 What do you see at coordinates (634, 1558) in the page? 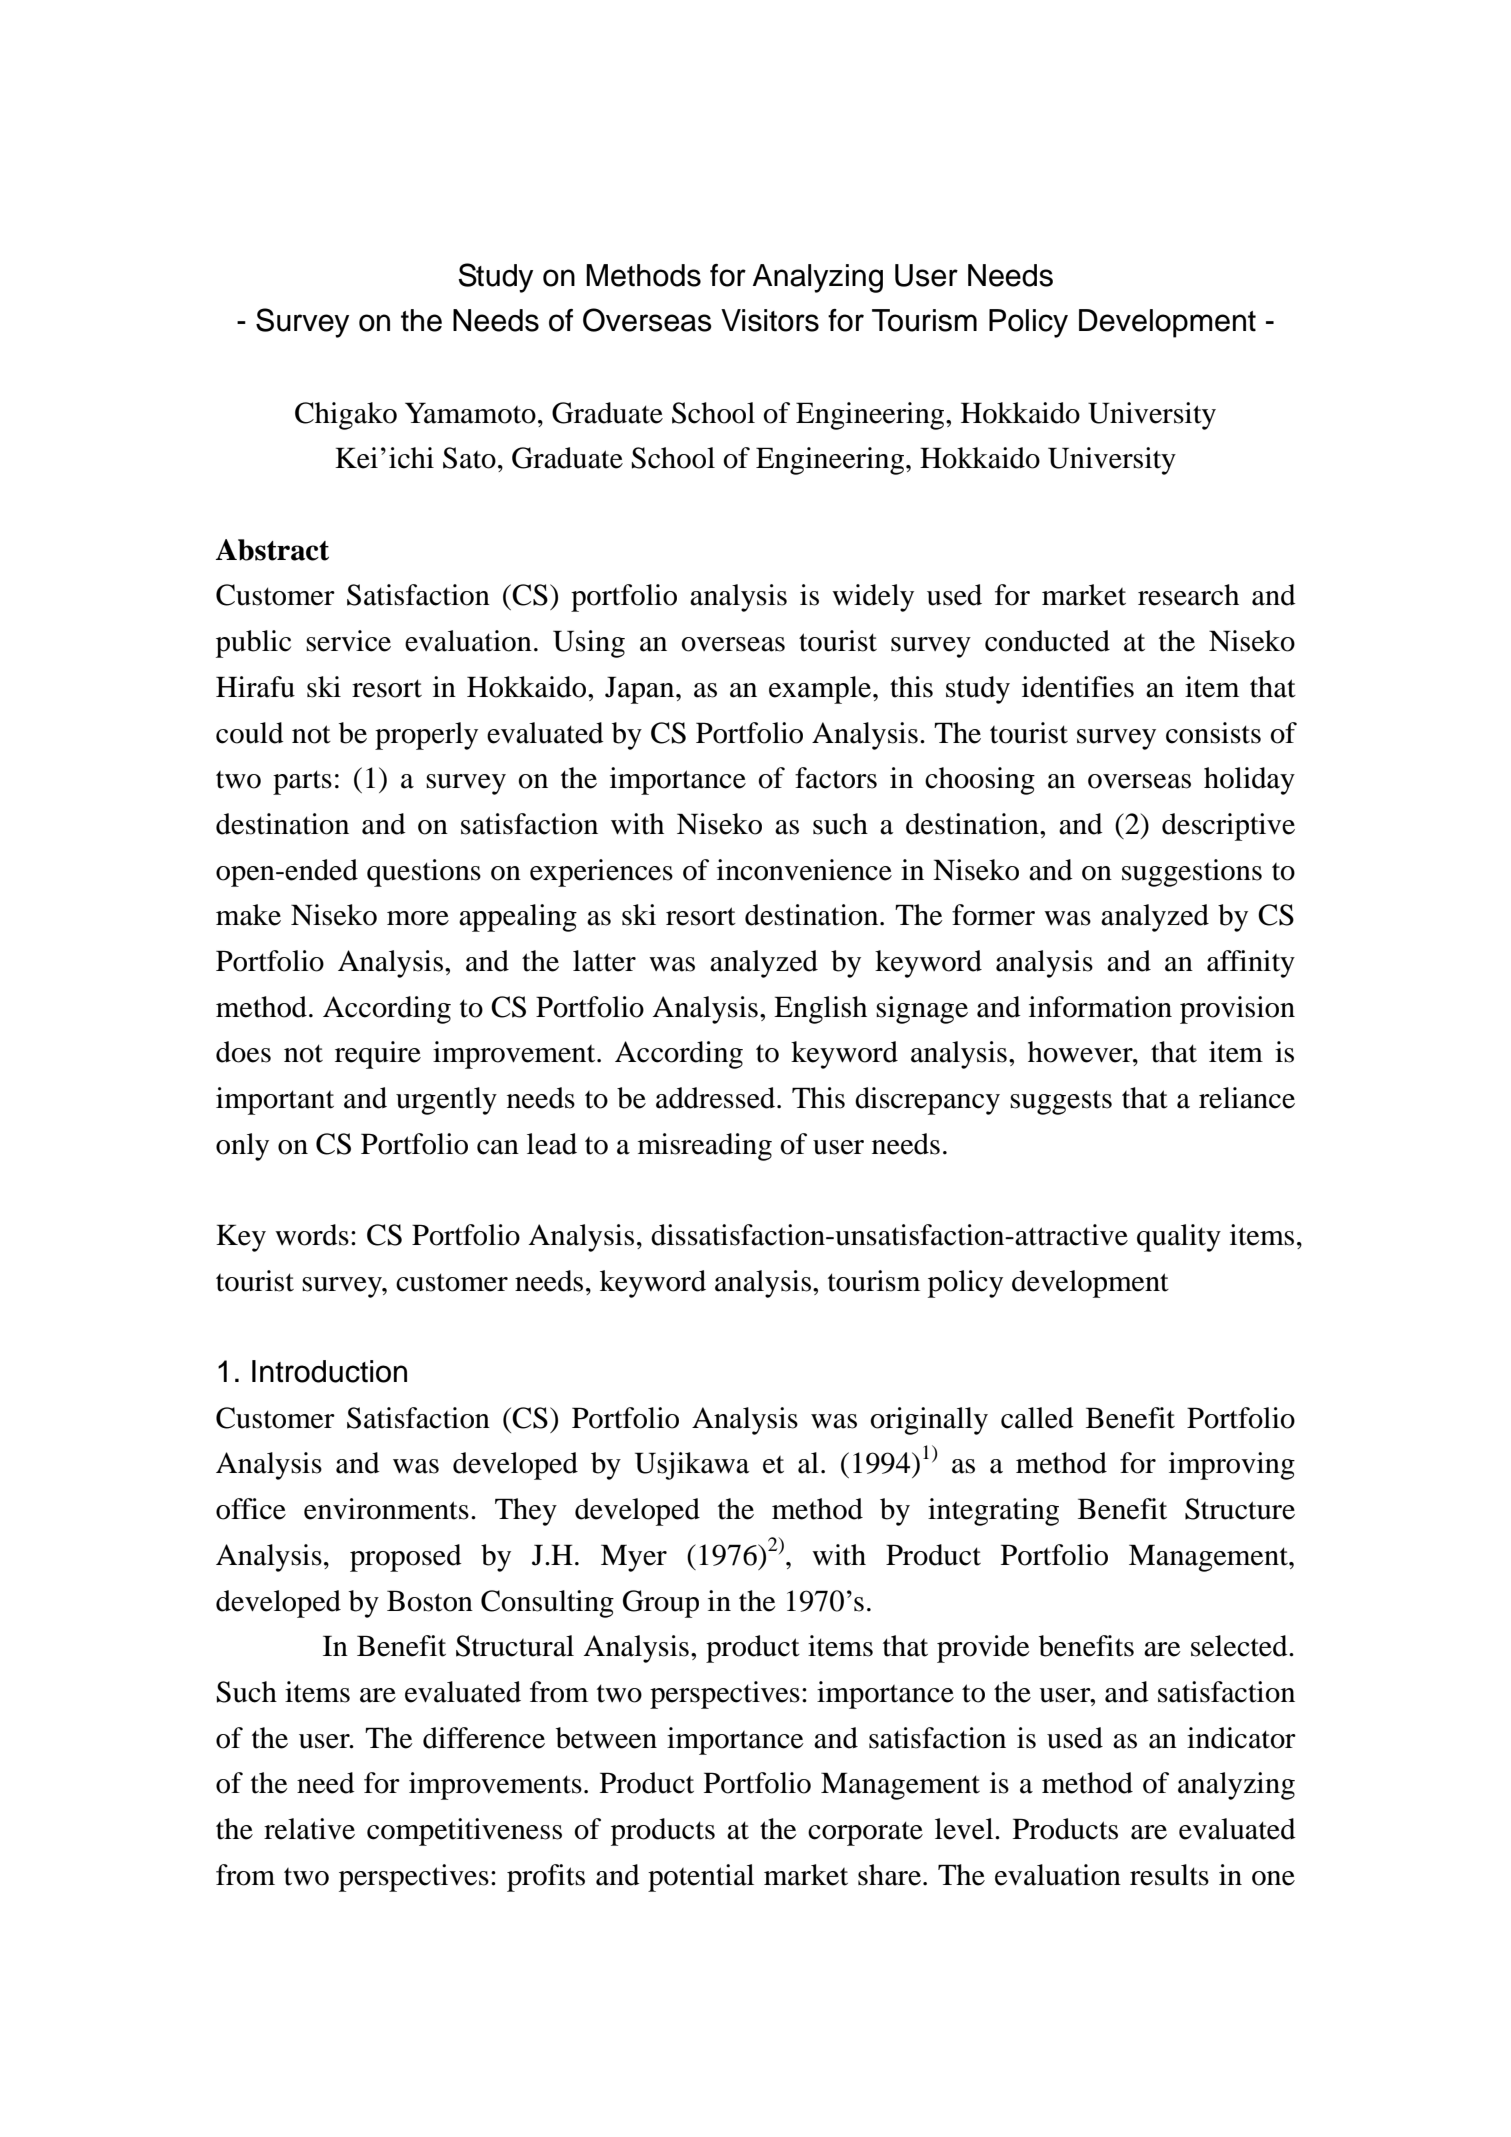
I see `Myer` at bounding box center [634, 1558].
